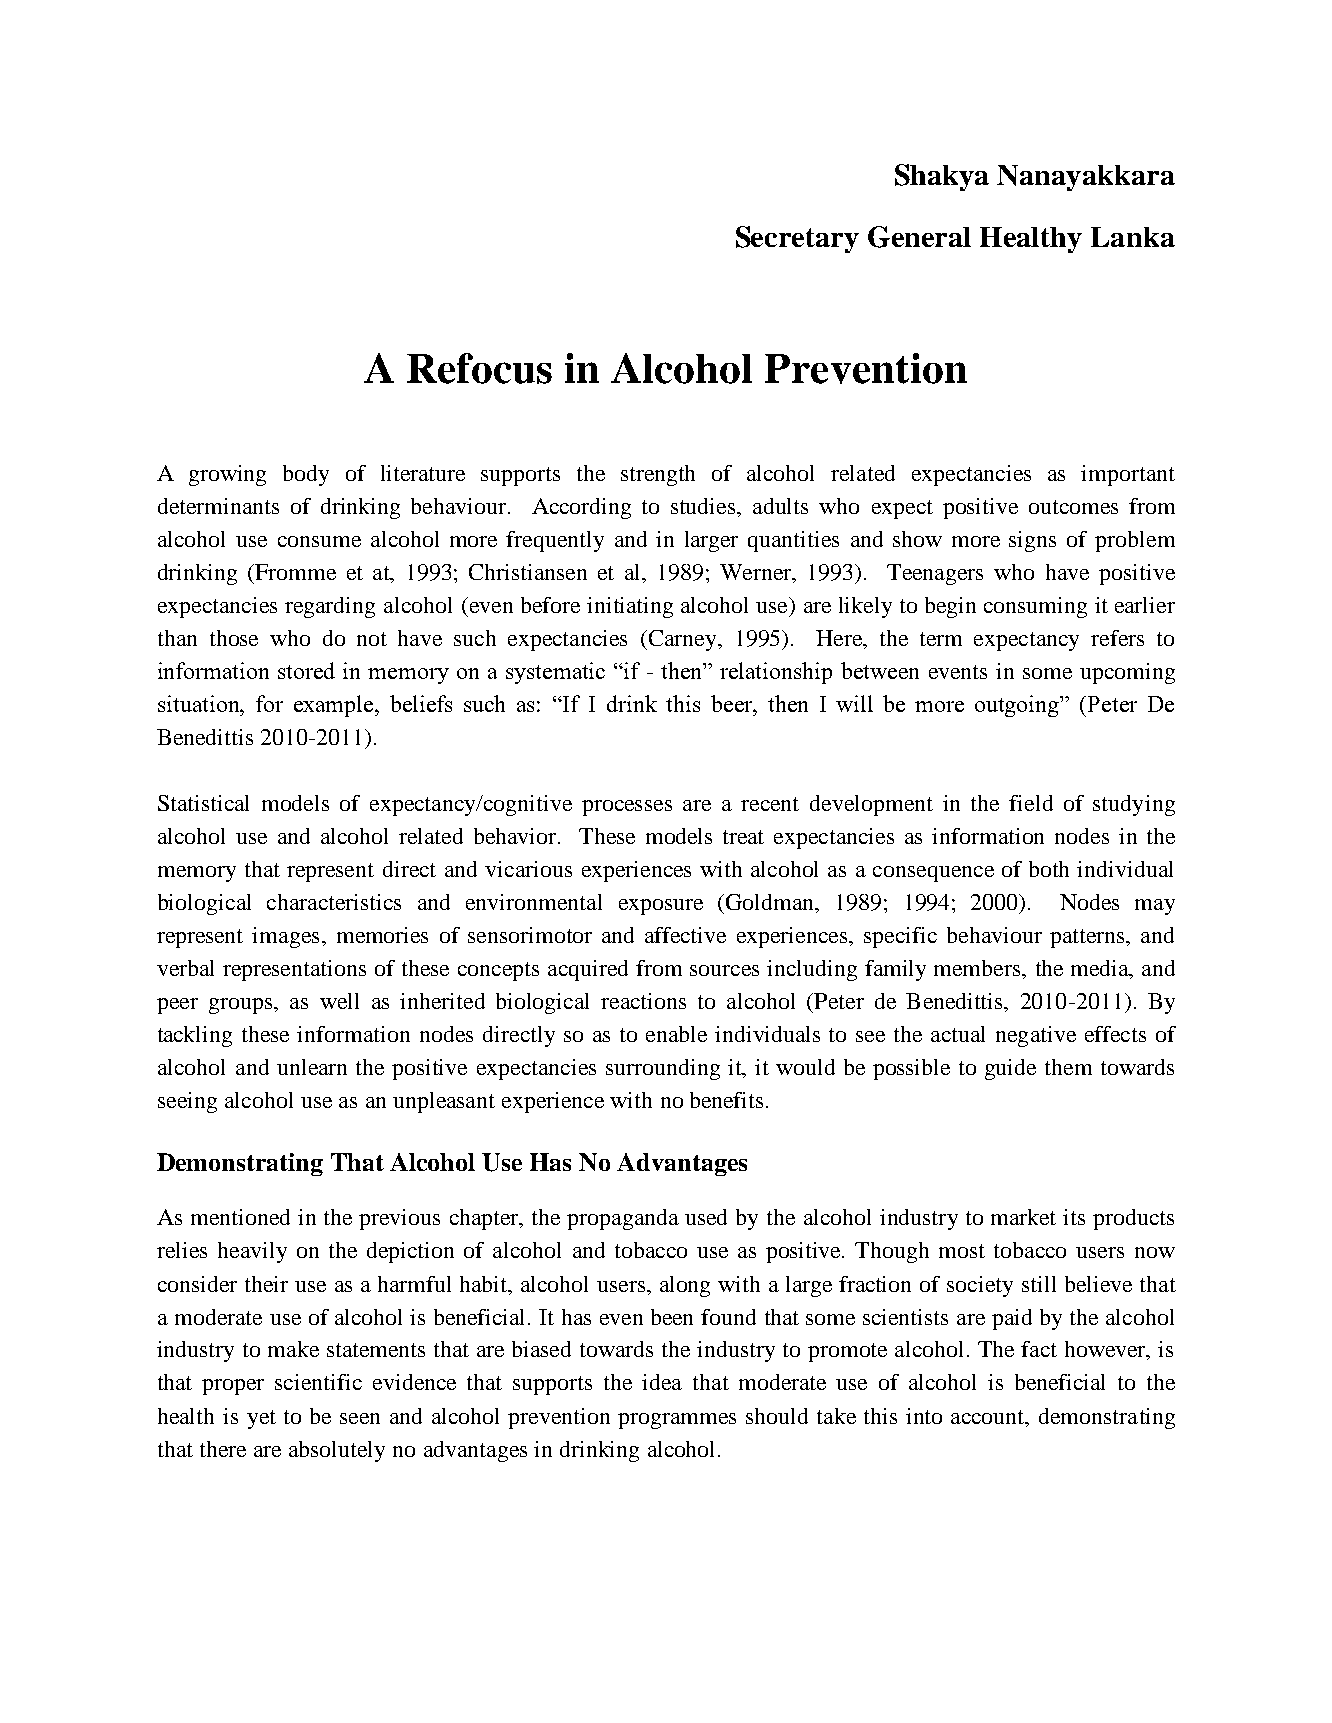 The image size is (1332, 1723). I want to click on Lanka, so click(1133, 237).
